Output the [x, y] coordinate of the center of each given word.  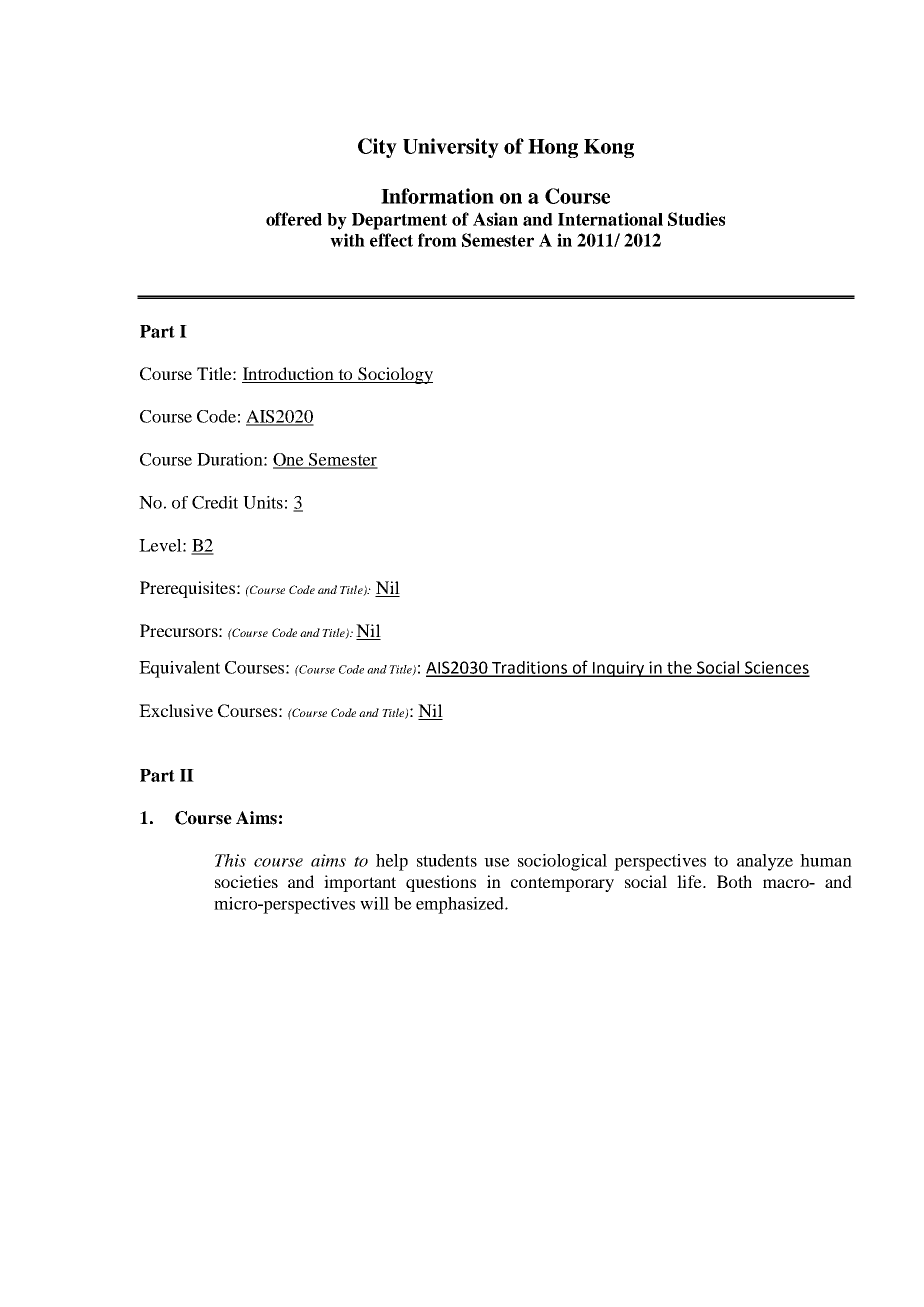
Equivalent [179, 669]
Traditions [530, 668]
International [610, 219]
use [497, 862]
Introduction [288, 373]
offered [294, 219]
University [451, 148]
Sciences [776, 668]
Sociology [394, 375]
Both [734, 881]
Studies [696, 219]
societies [246, 881]
